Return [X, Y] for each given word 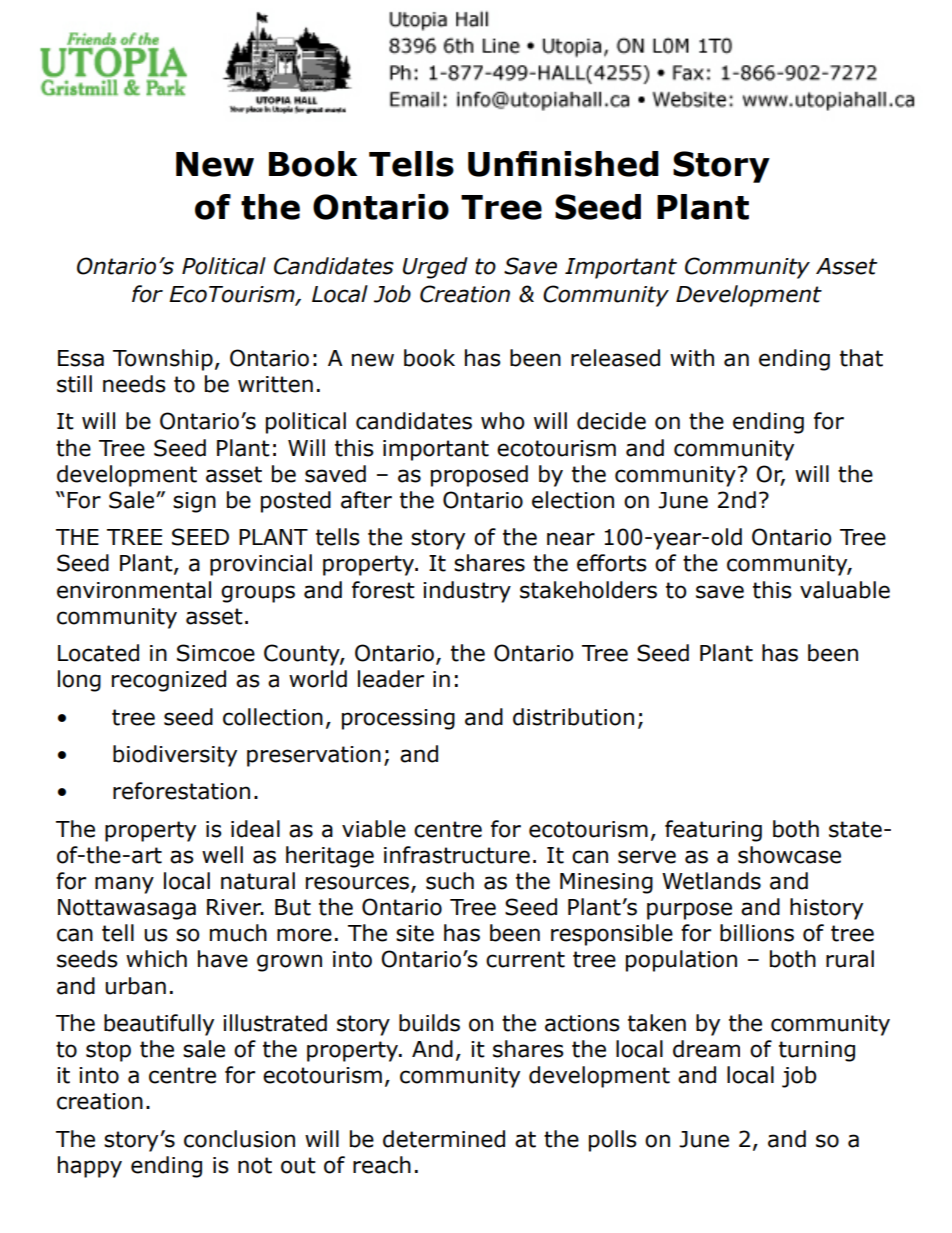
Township [163, 360]
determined [444, 1139]
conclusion [239, 1139]
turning [817, 1051]
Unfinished [563, 164]
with [692, 358]
